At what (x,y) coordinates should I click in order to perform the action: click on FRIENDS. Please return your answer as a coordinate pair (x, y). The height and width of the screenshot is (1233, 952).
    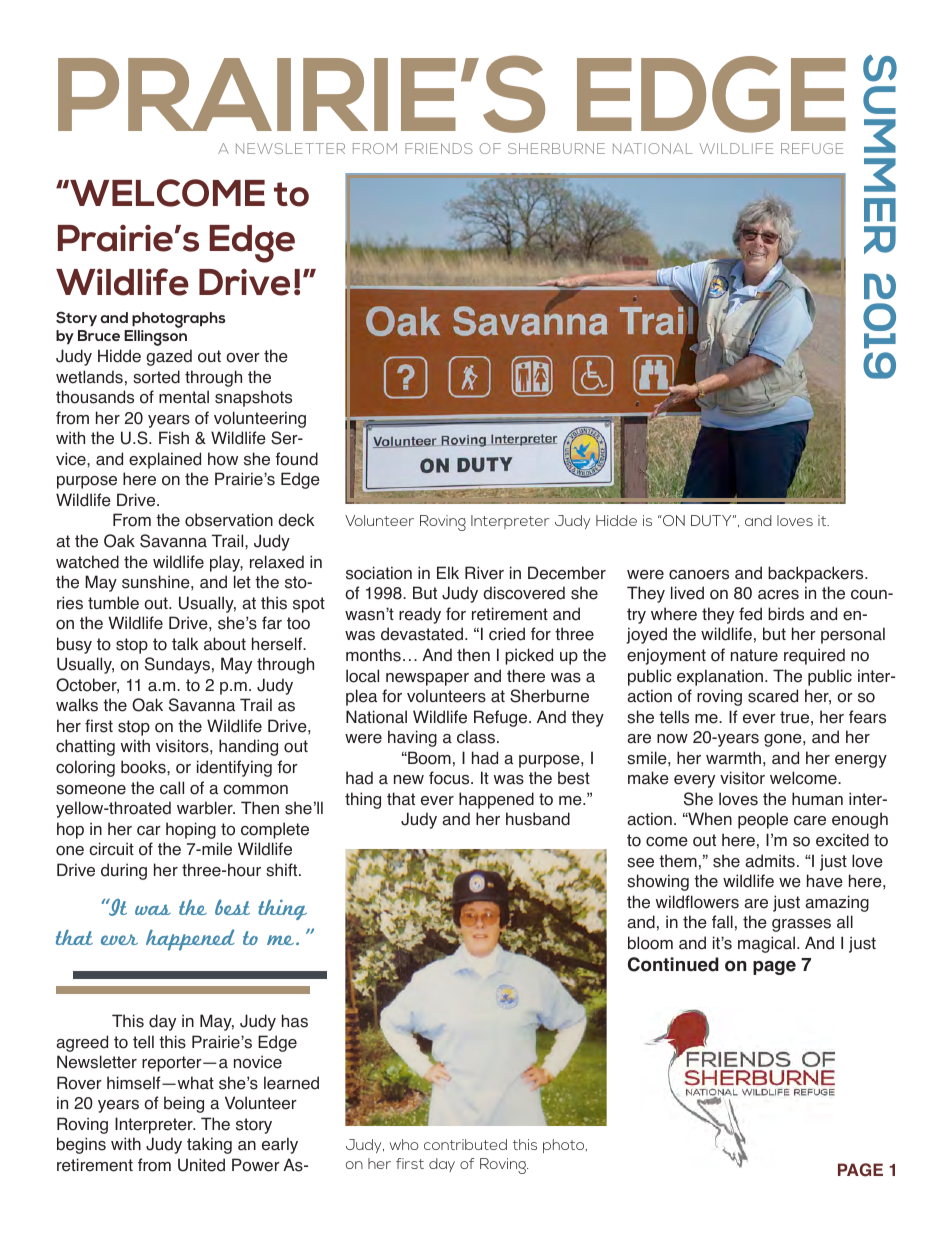
    Looking at the image, I should click on (439, 148).
